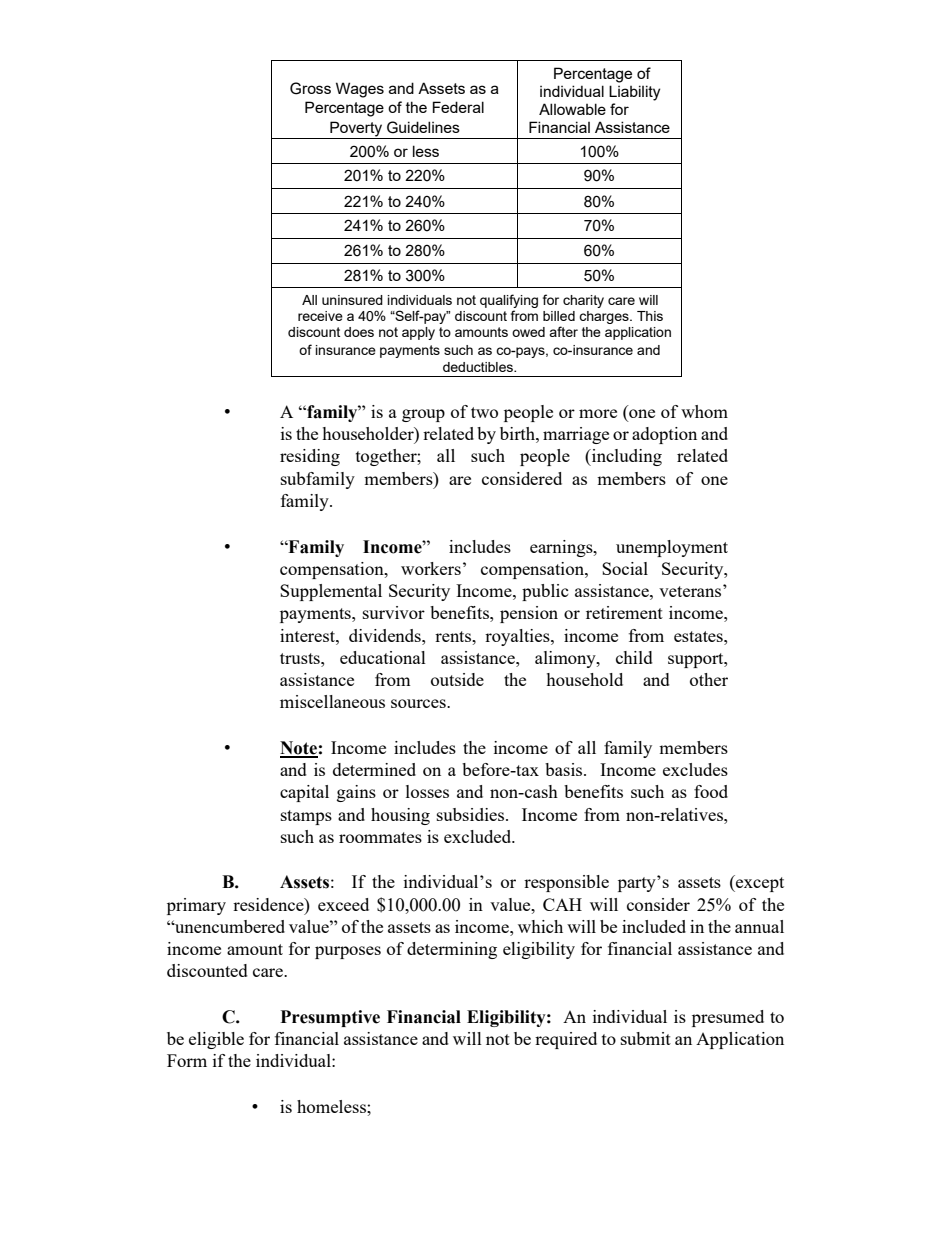 The image size is (952, 1233). What do you see at coordinates (457, 679) in the image?
I see `outside` at bounding box center [457, 679].
